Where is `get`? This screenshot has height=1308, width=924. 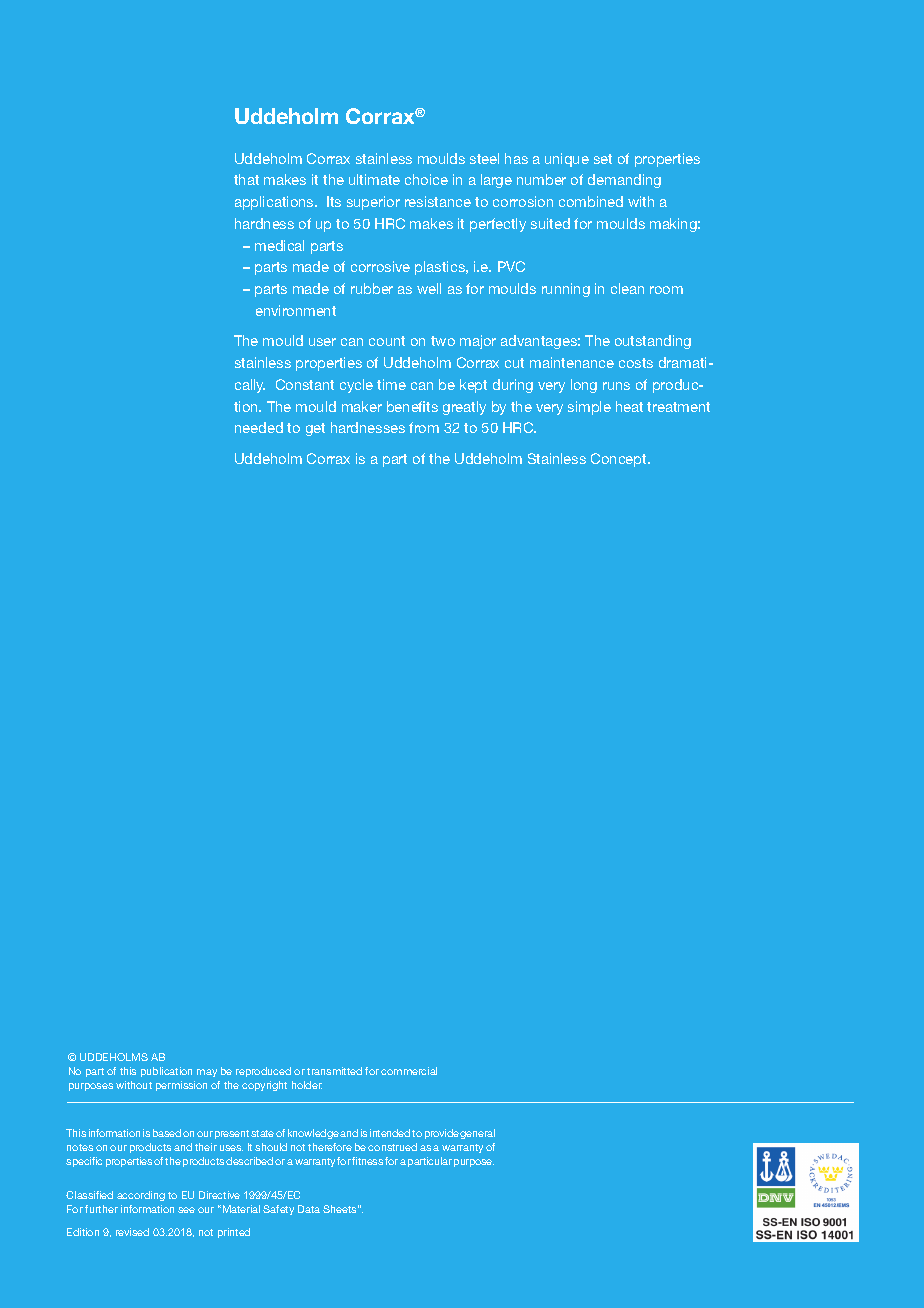 get is located at coordinates (315, 429).
